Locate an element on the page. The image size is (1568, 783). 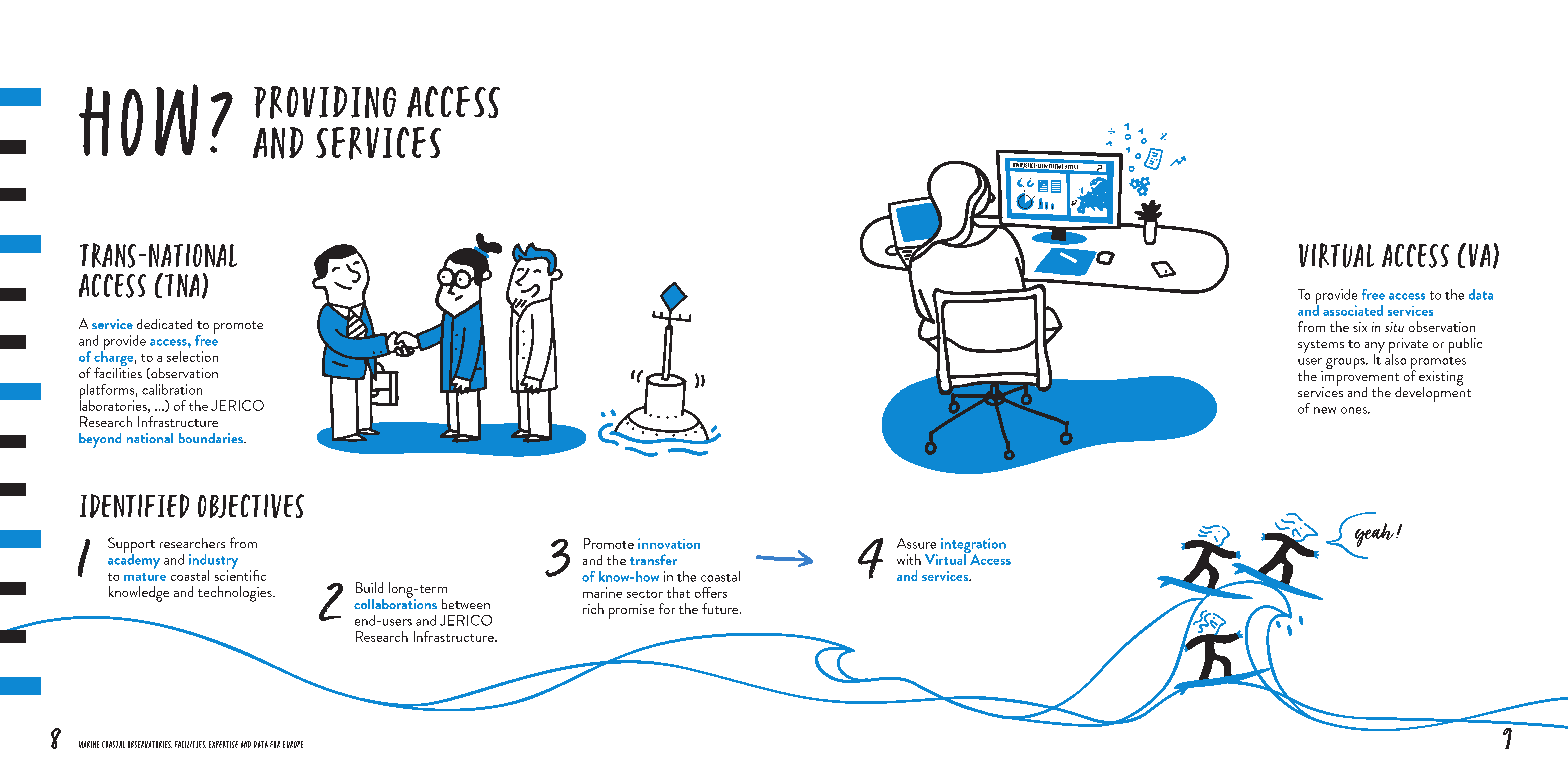
systems is located at coordinates (1321, 346).
